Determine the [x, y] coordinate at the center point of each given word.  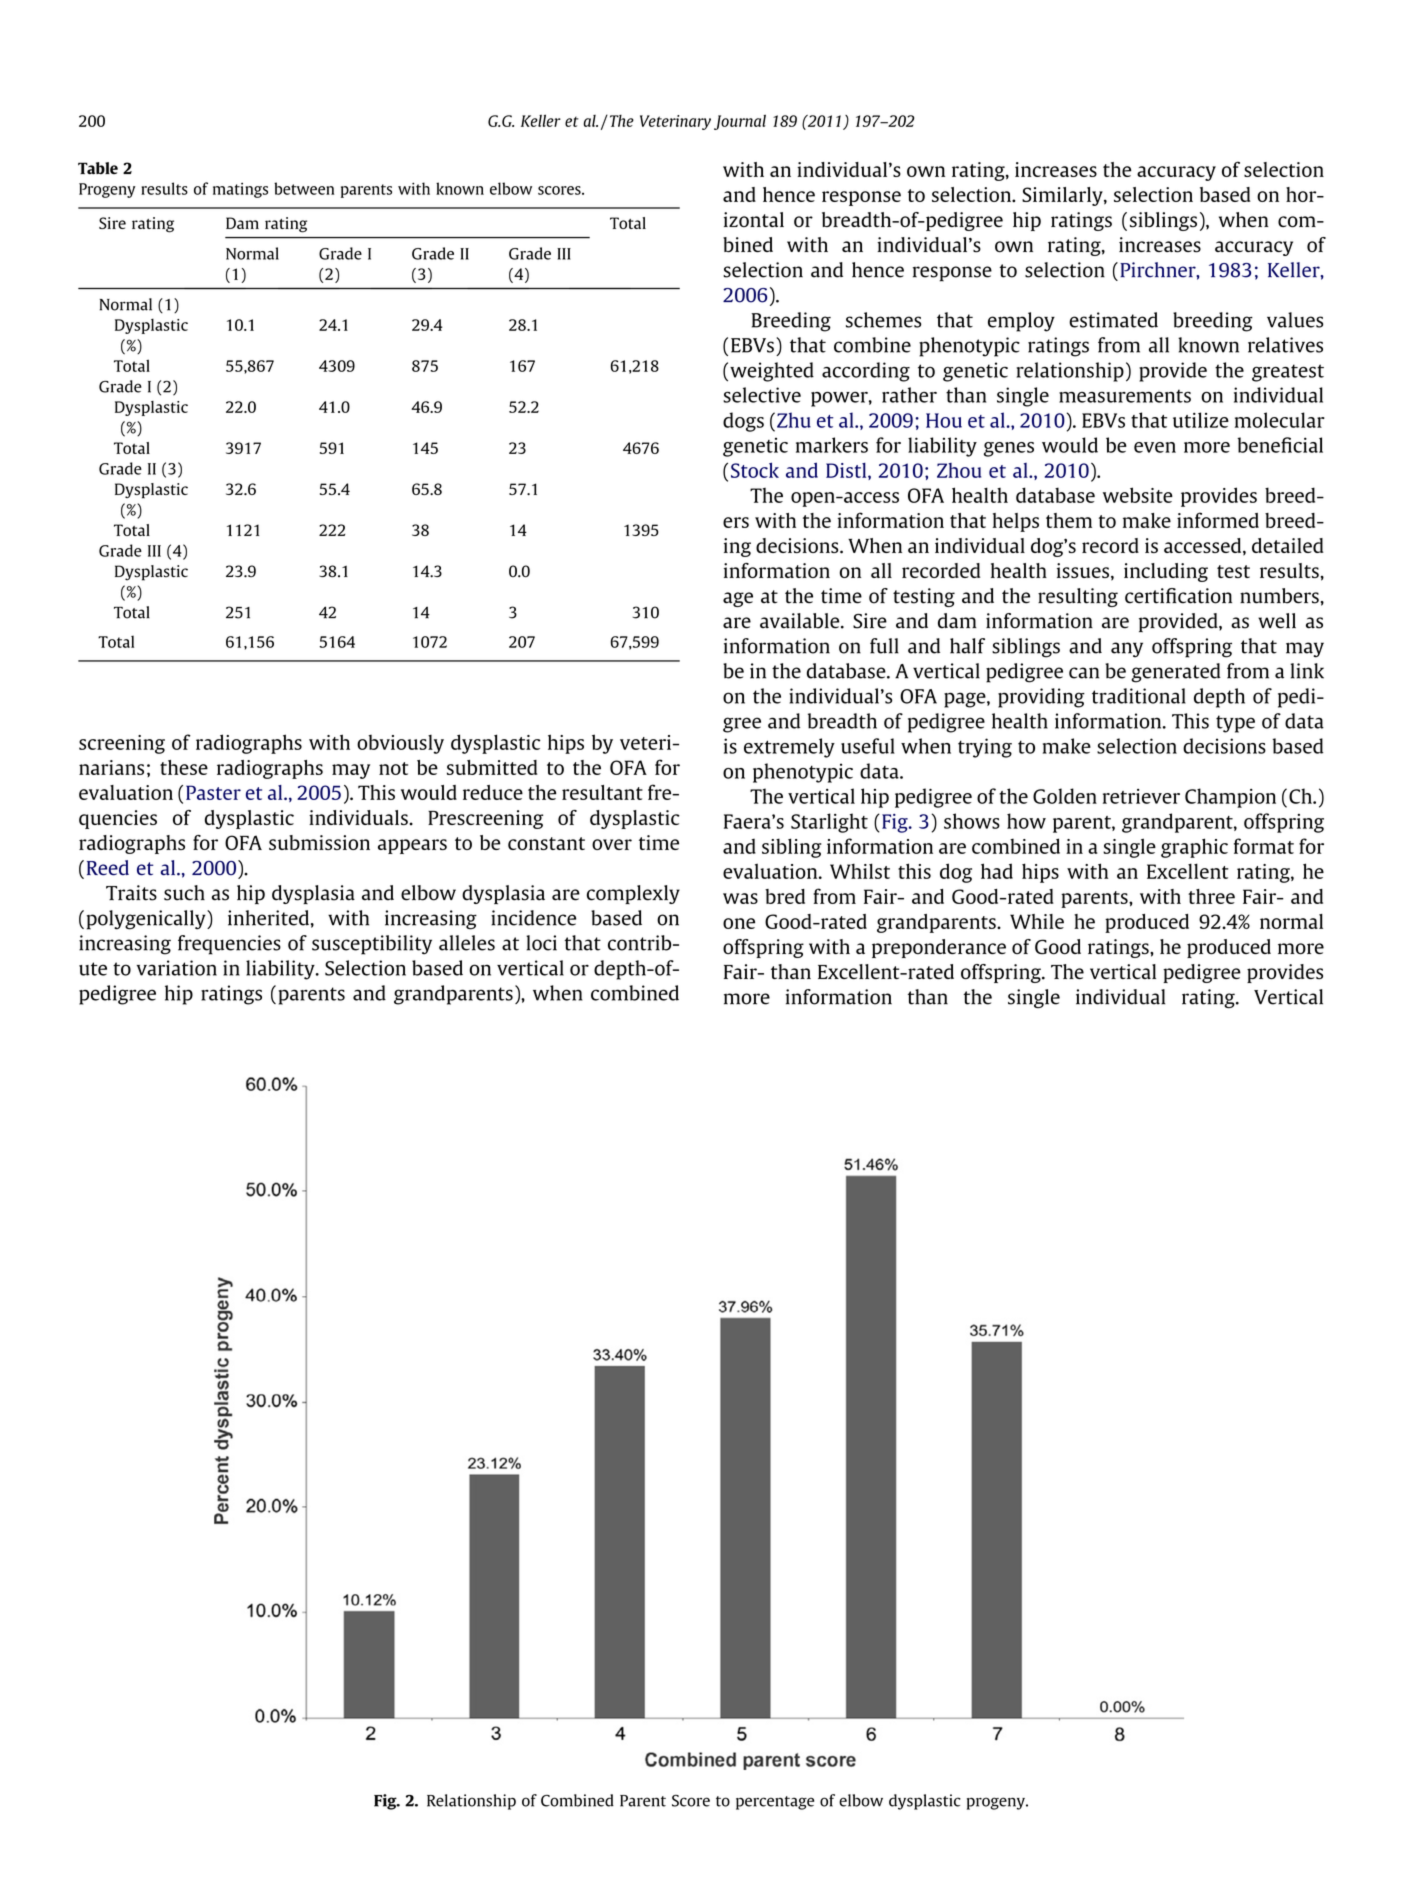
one [739, 923]
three [1211, 896]
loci [541, 943]
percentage [775, 1803]
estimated [1113, 320]
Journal [740, 122]
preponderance [939, 948]
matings [240, 190]
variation [177, 968]
